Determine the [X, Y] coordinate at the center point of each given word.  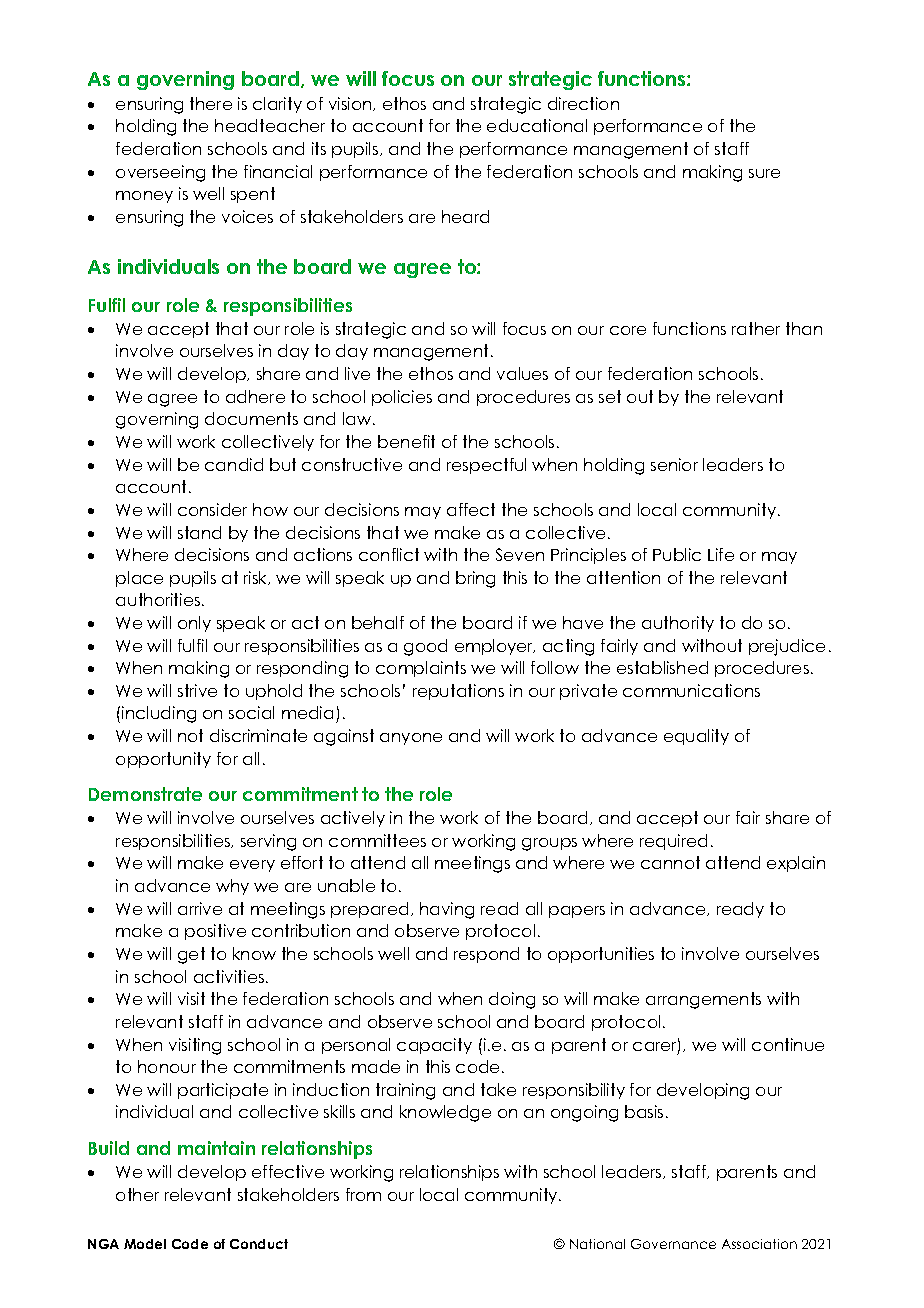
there [211, 103]
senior [674, 464]
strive [197, 690]
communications [691, 690]
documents [251, 418]
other [137, 1194]
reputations [458, 692]
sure [764, 173]
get [191, 955]
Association [759, 1244]
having [447, 910]
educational [537, 125]
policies [402, 398]
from [363, 1194]
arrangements [703, 1000]
